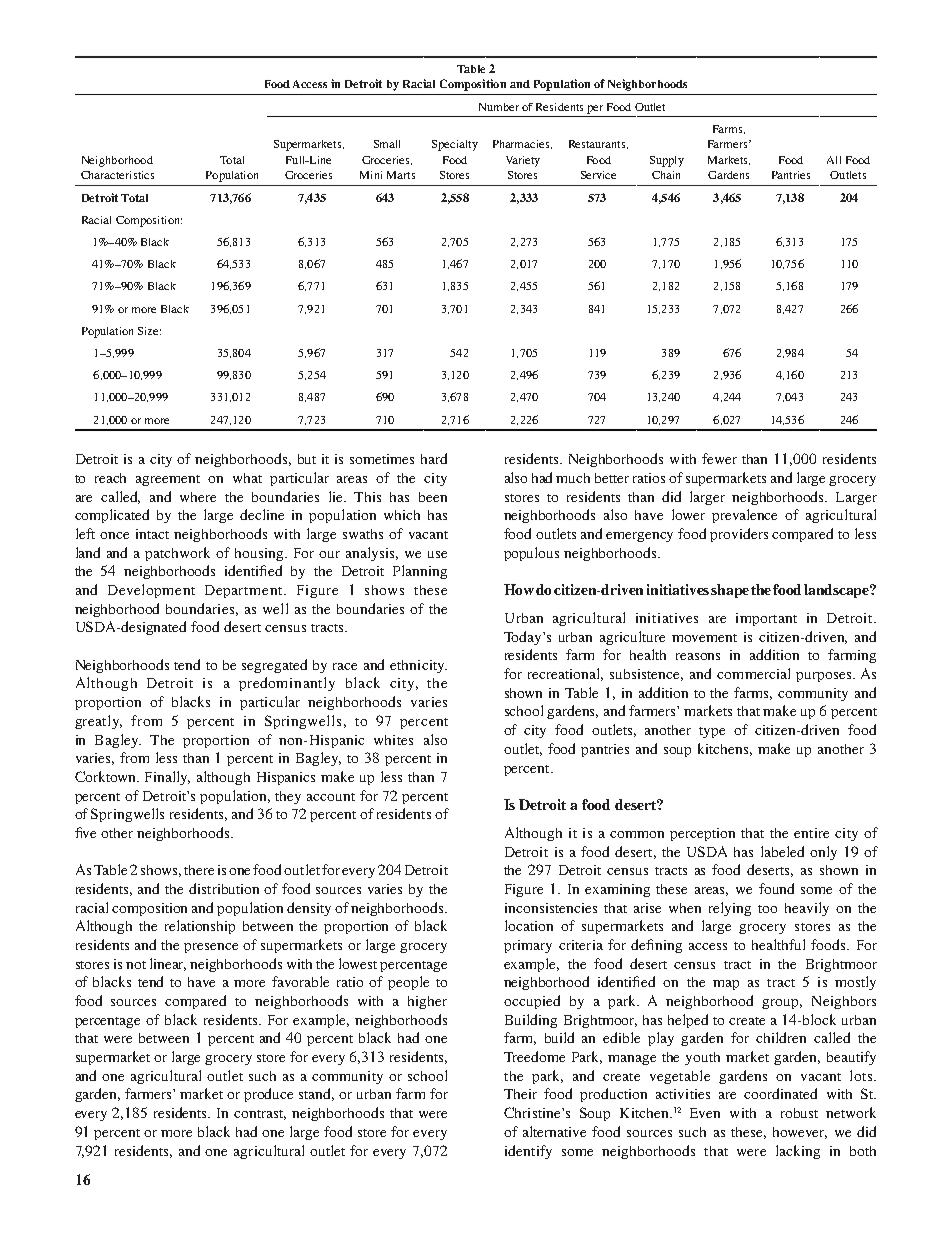 The height and width of the screenshot is (1233, 952). What do you see at coordinates (167, 778) in the screenshot?
I see `Finally` at bounding box center [167, 778].
